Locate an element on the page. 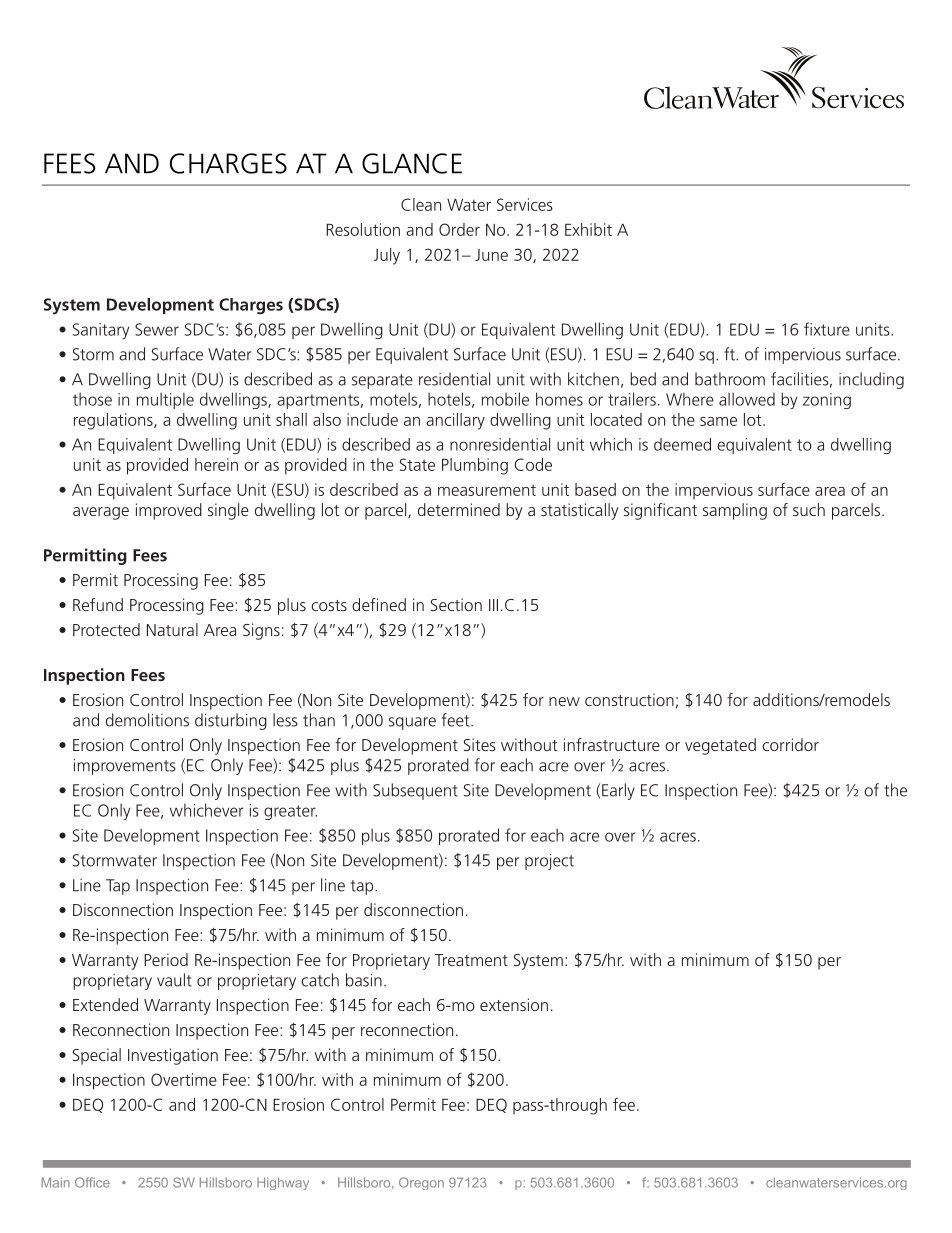  Office is located at coordinates (92, 1182).
